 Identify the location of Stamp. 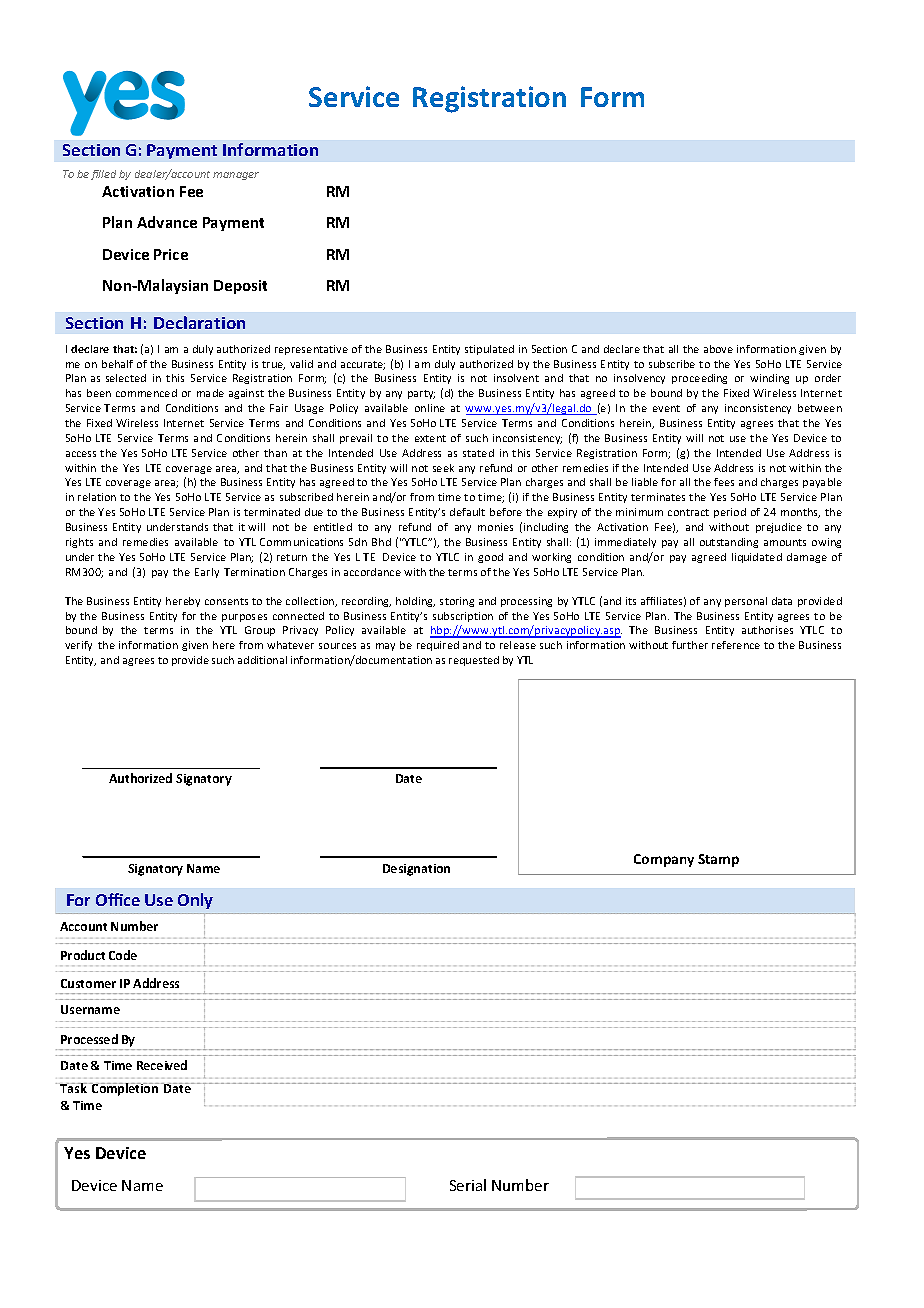
(718, 860).
